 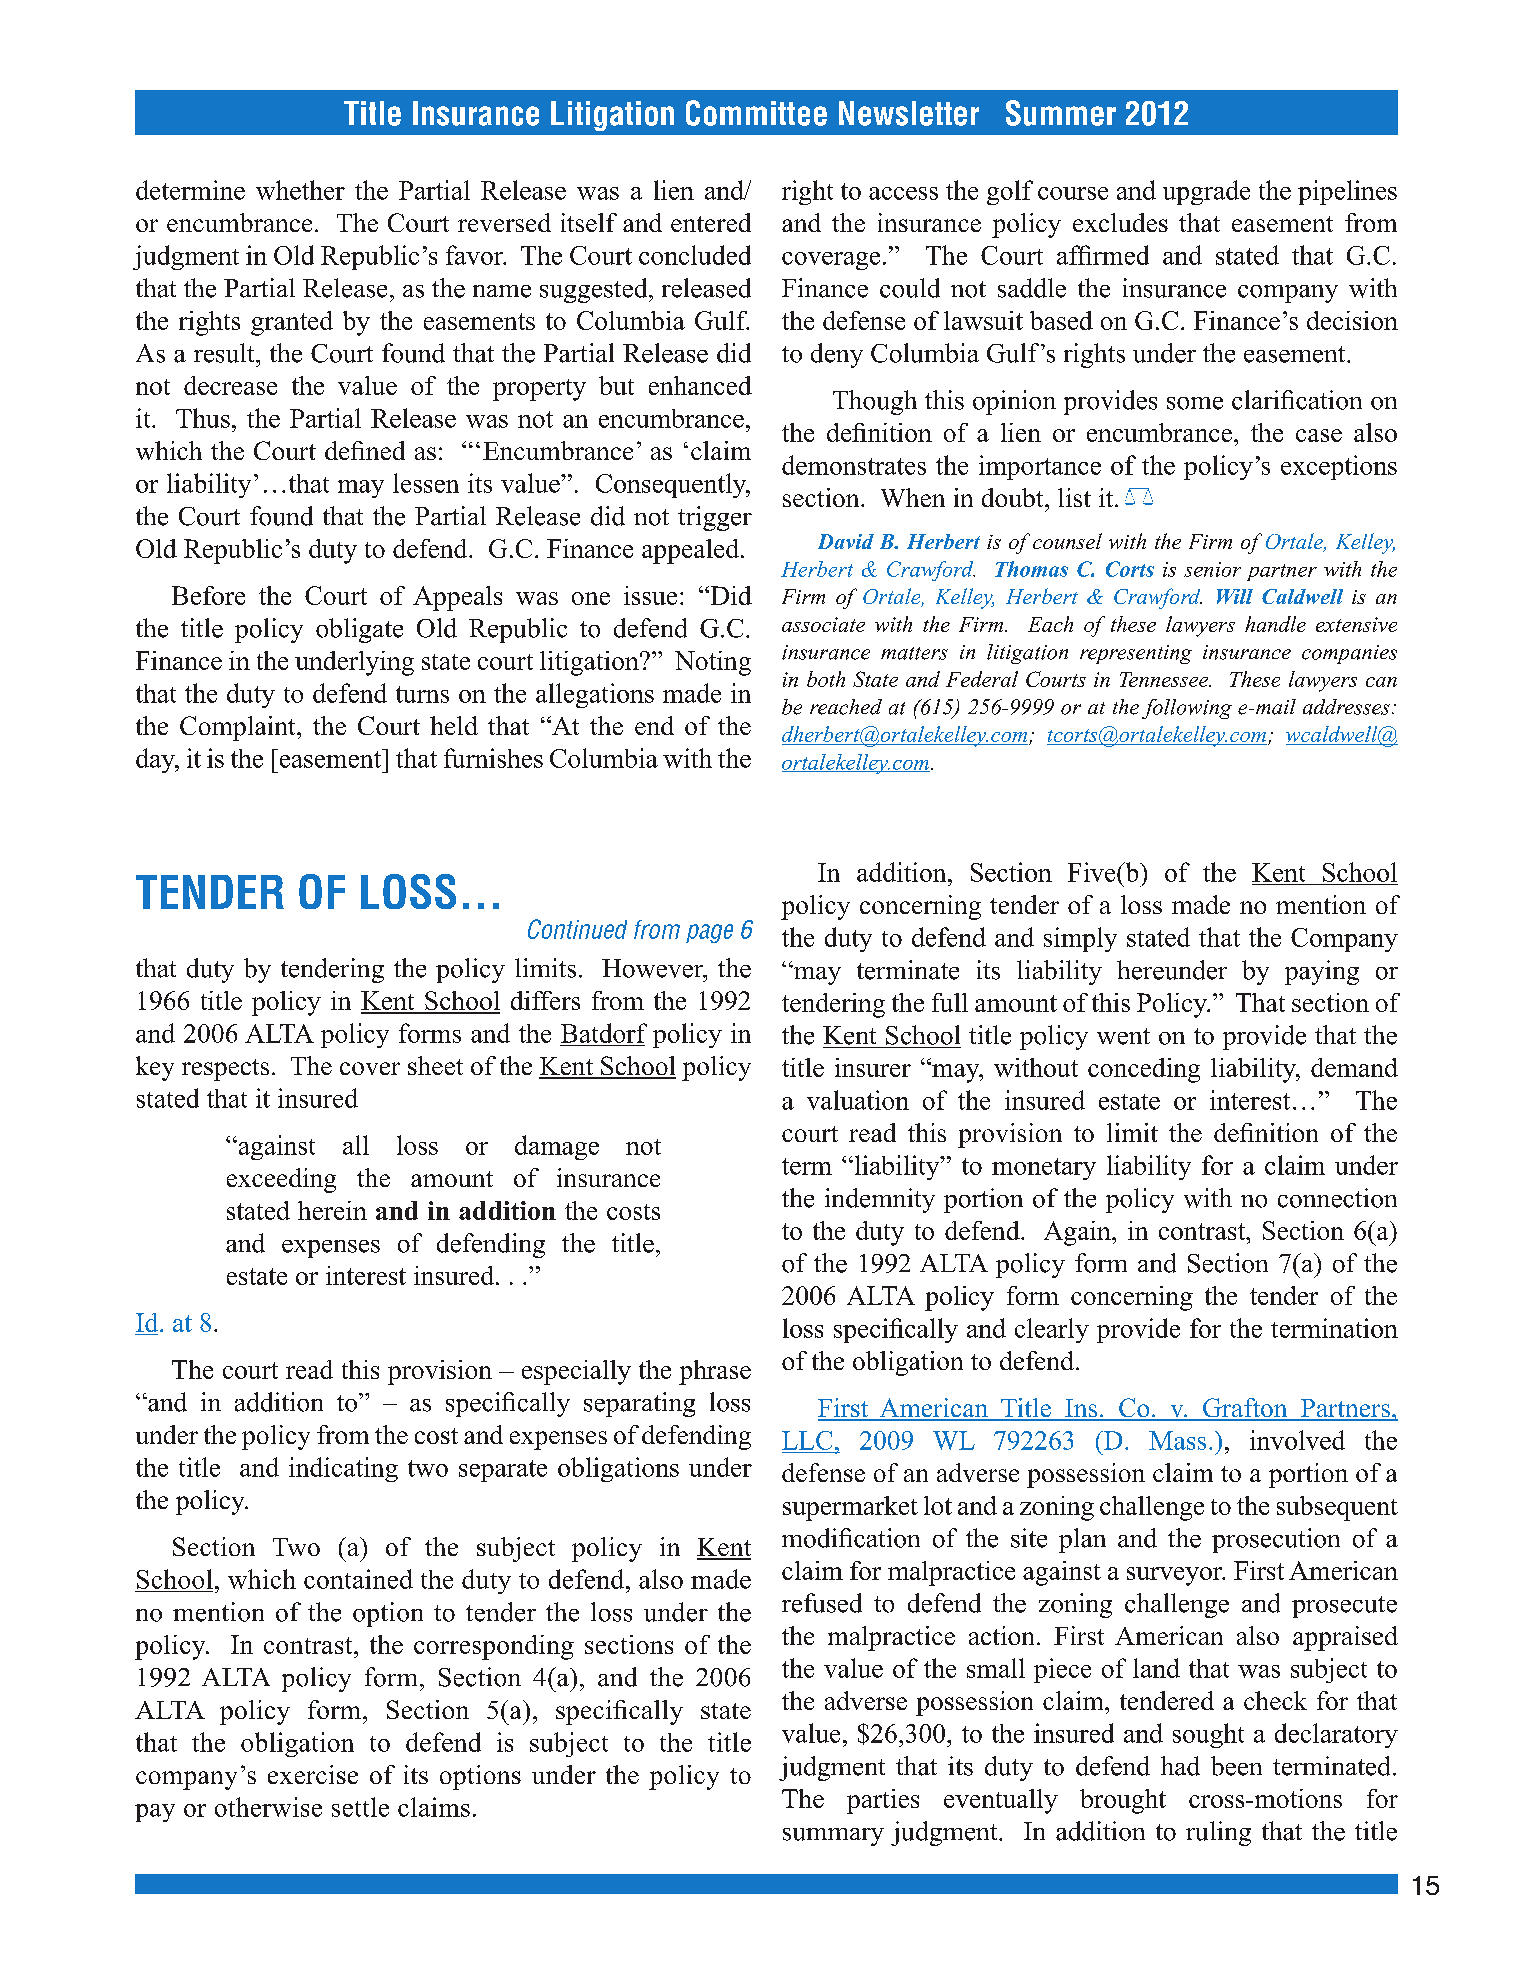 What do you see at coordinates (1212, 569) in the screenshot?
I see `senior` at bounding box center [1212, 569].
